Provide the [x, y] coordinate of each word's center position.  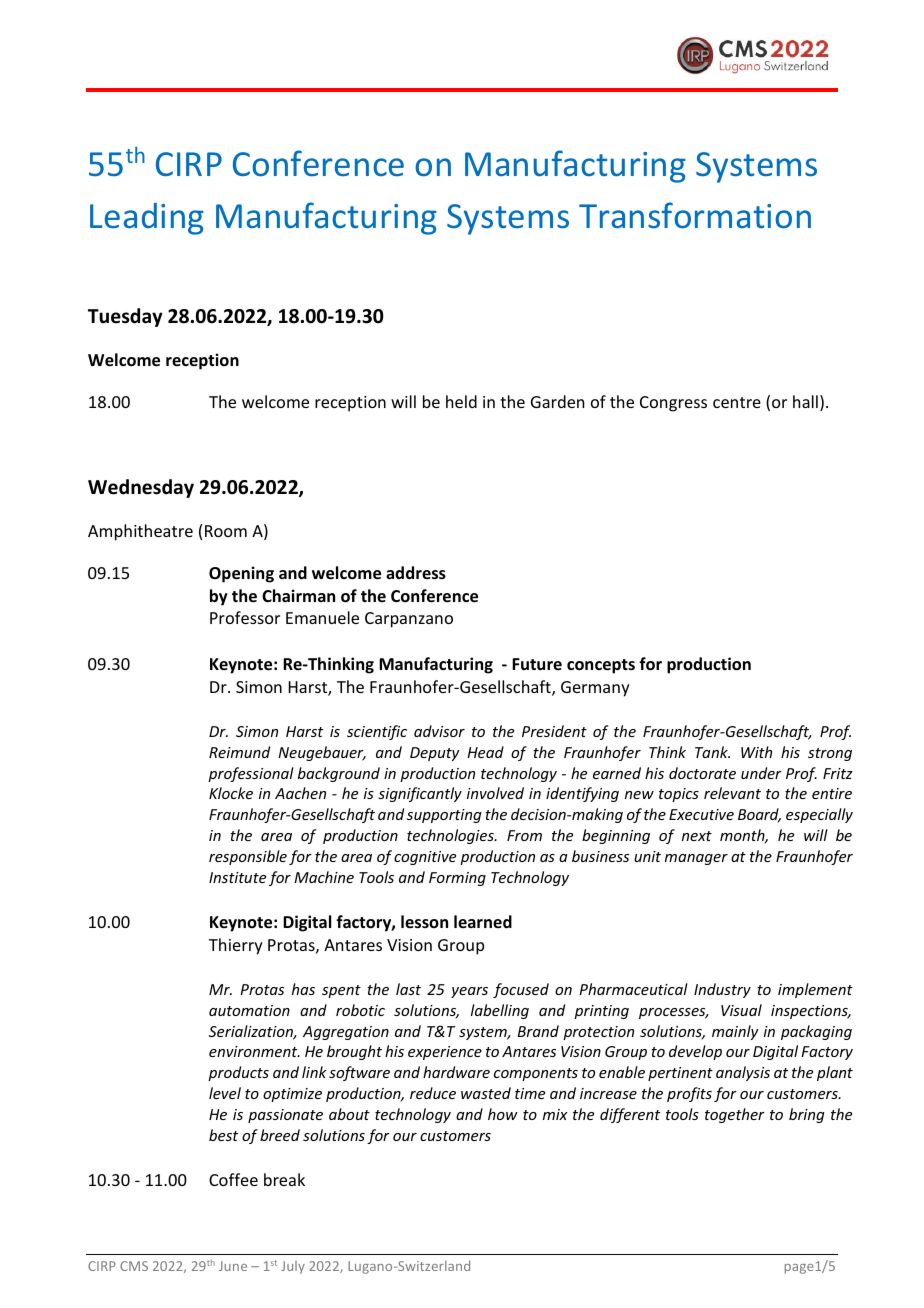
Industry [722, 990]
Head [485, 752]
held [461, 401]
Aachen [300, 793]
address [416, 573]
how [503, 1114]
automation [249, 1010]
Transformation [695, 215]
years [469, 992]
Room [226, 531]
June [233, 1266]
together [735, 1115]
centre [737, 402]
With [756, 752]
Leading [147, 219]
